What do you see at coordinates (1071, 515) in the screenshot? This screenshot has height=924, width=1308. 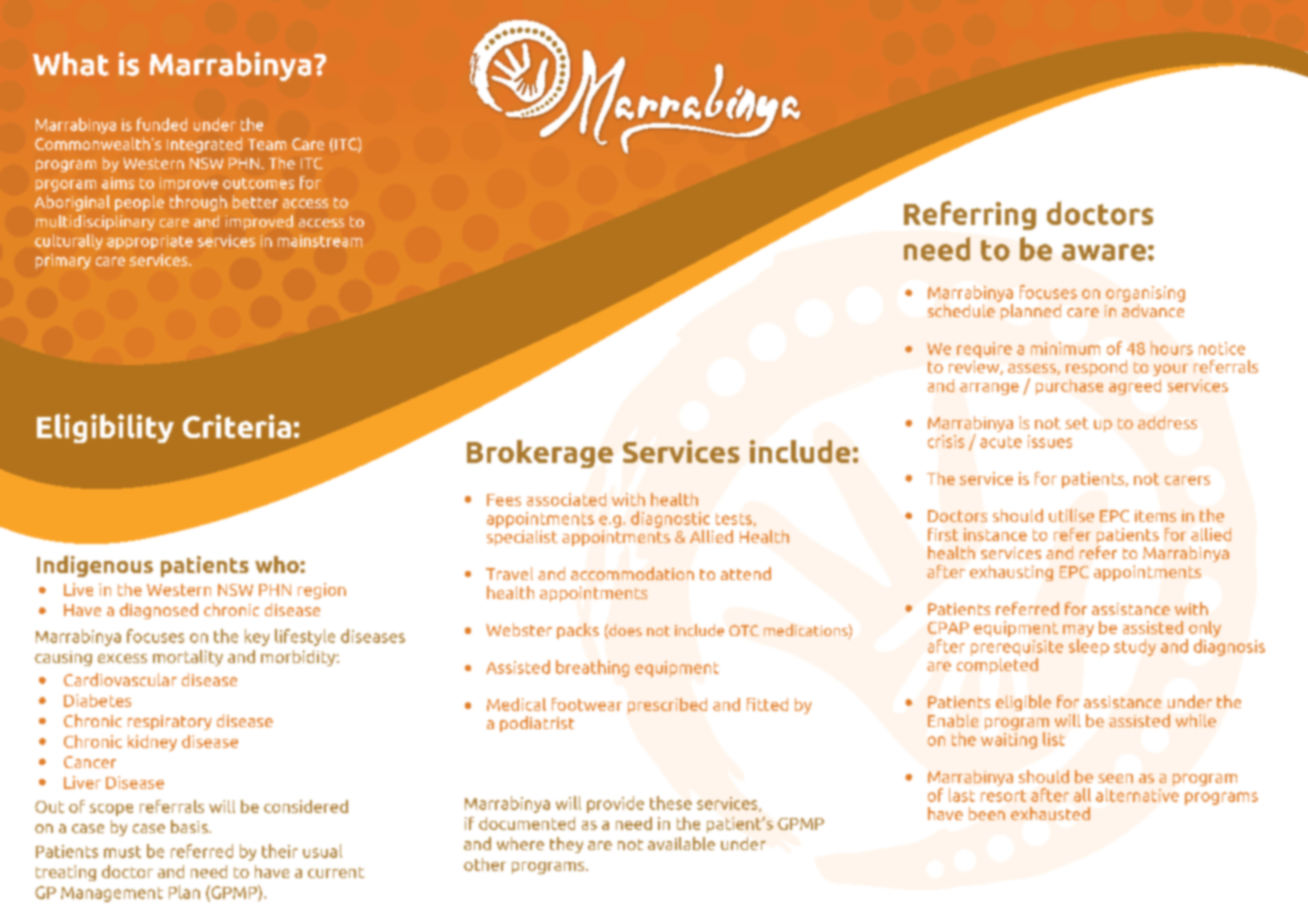 I see `utilise` at bounding box center [1071, 515].
